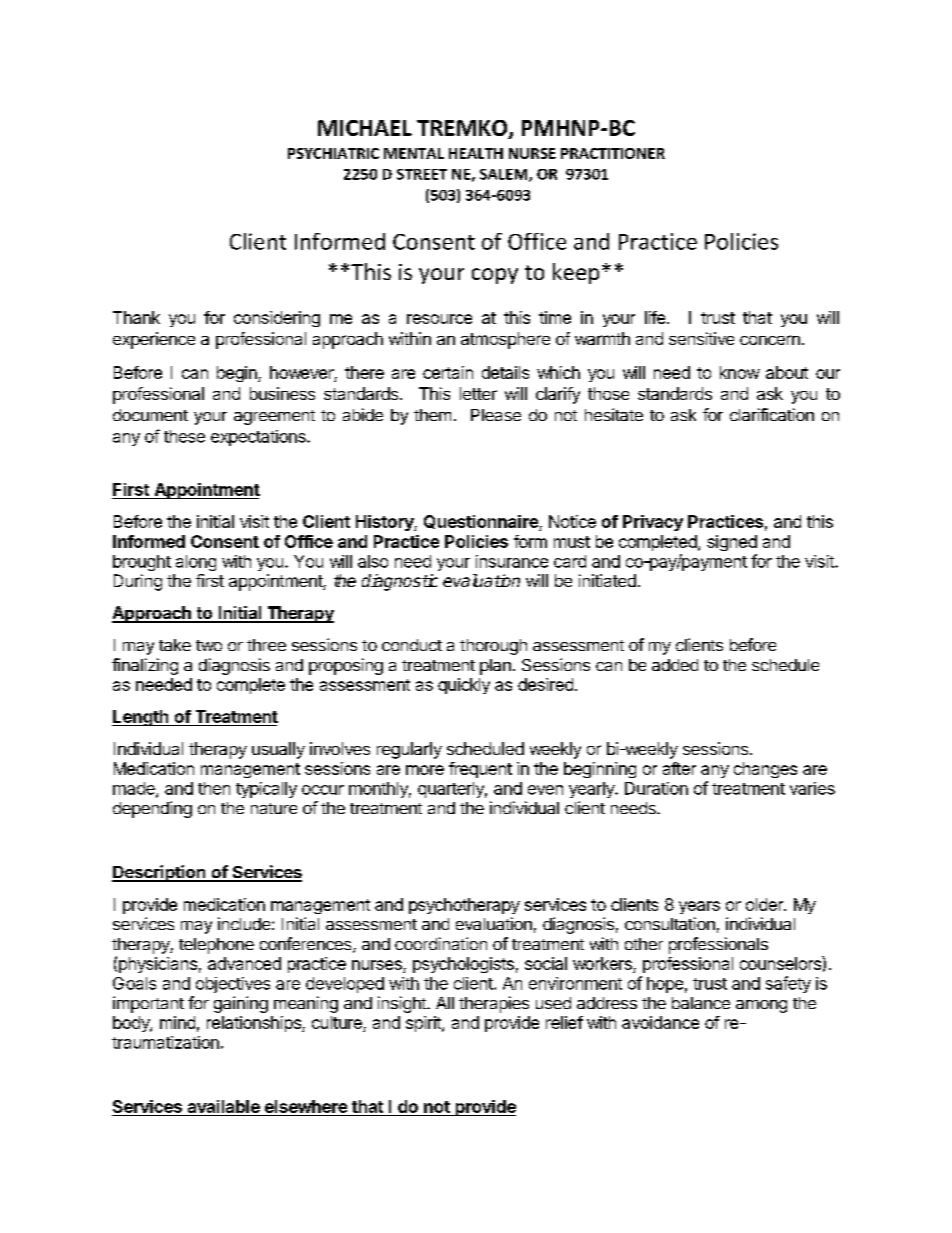 Image resolution: width=952 pixels, height=1233 pixels. What do you see at coordinates (141, 718) in the screenshot?
I see `Length` at bounding box center [141, 718].
